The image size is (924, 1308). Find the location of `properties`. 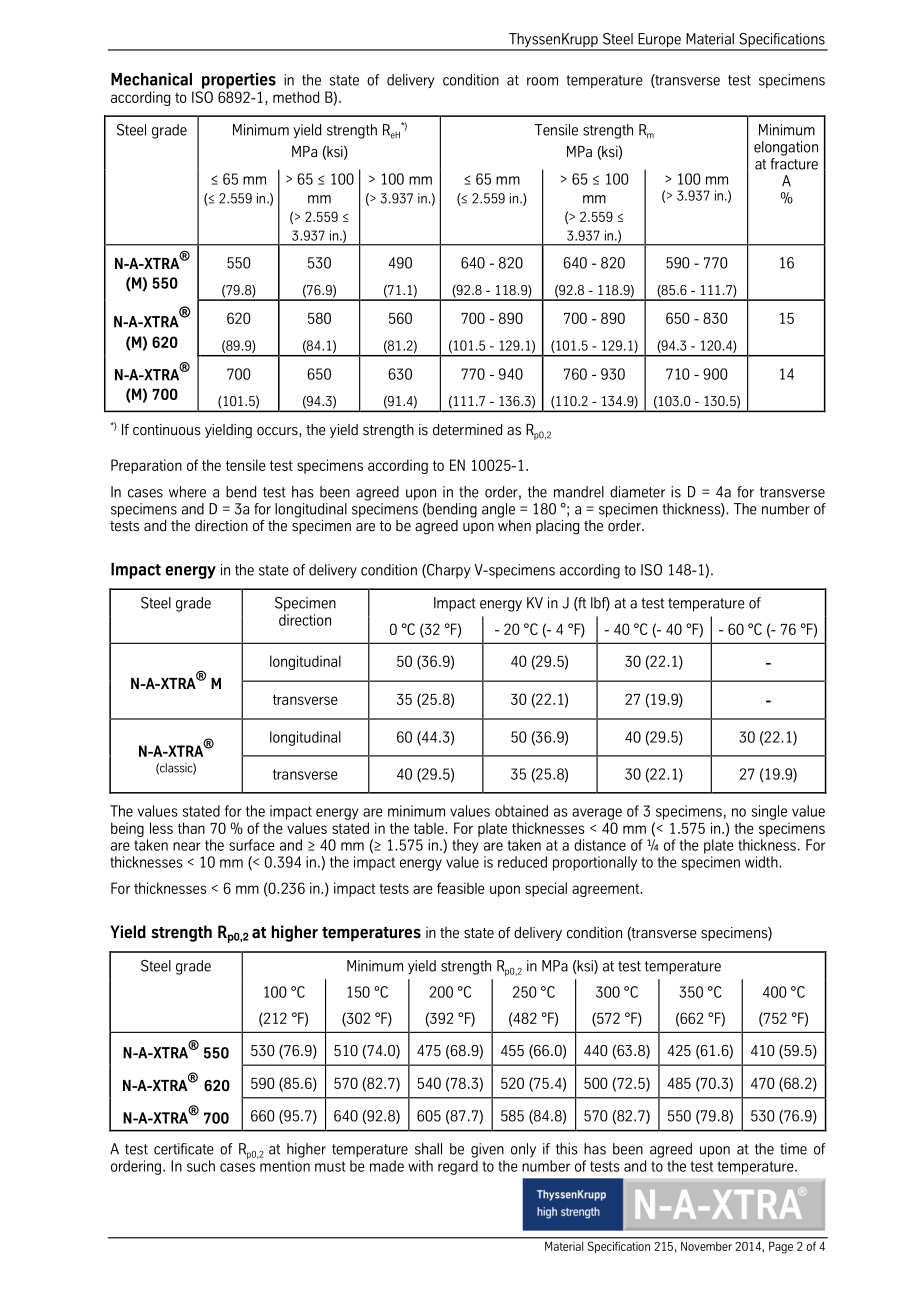

properties is located at coordinates (239, 81).
